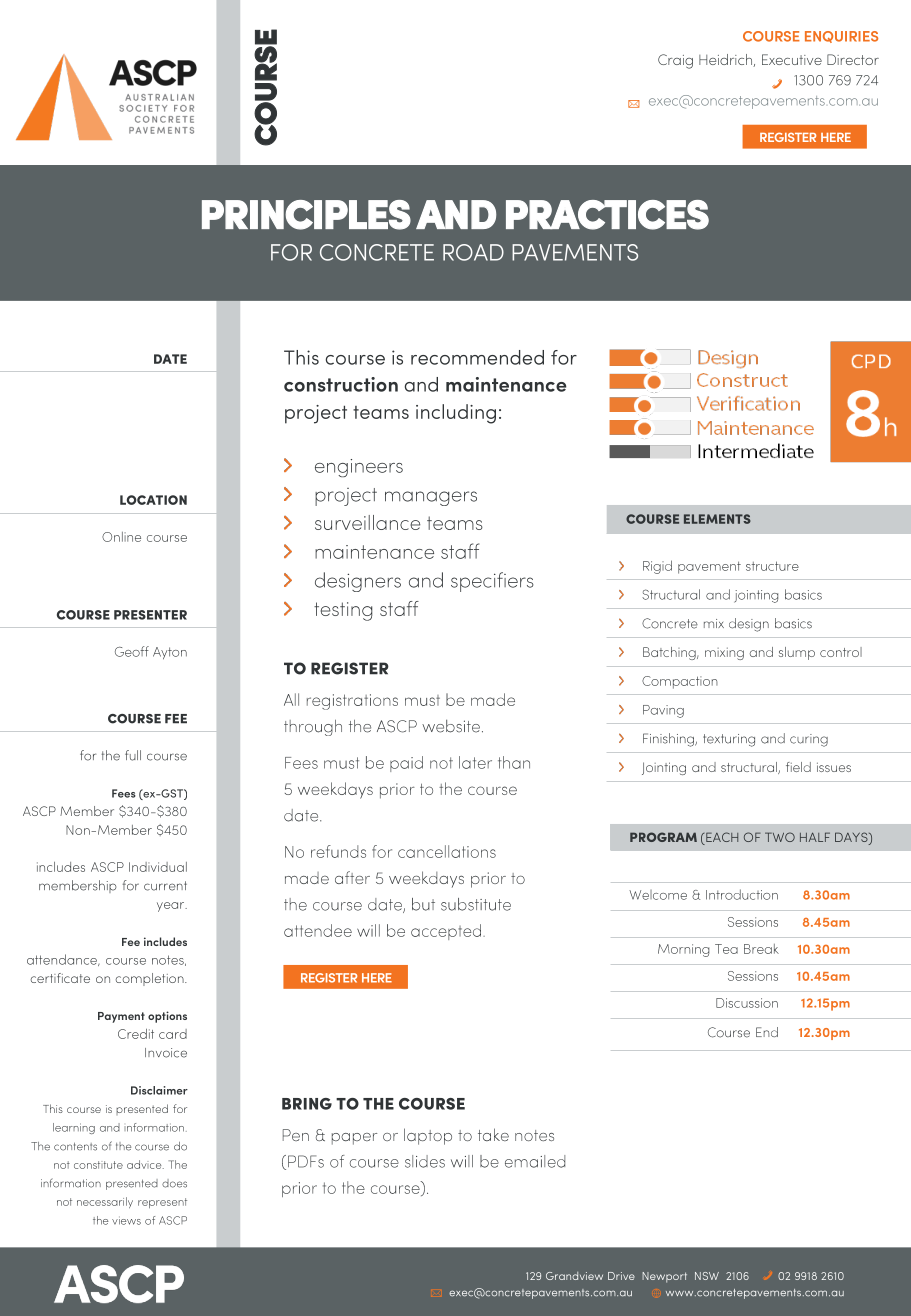 The image size is (911, 1316). I want to click on views, so click(126, 1220).
